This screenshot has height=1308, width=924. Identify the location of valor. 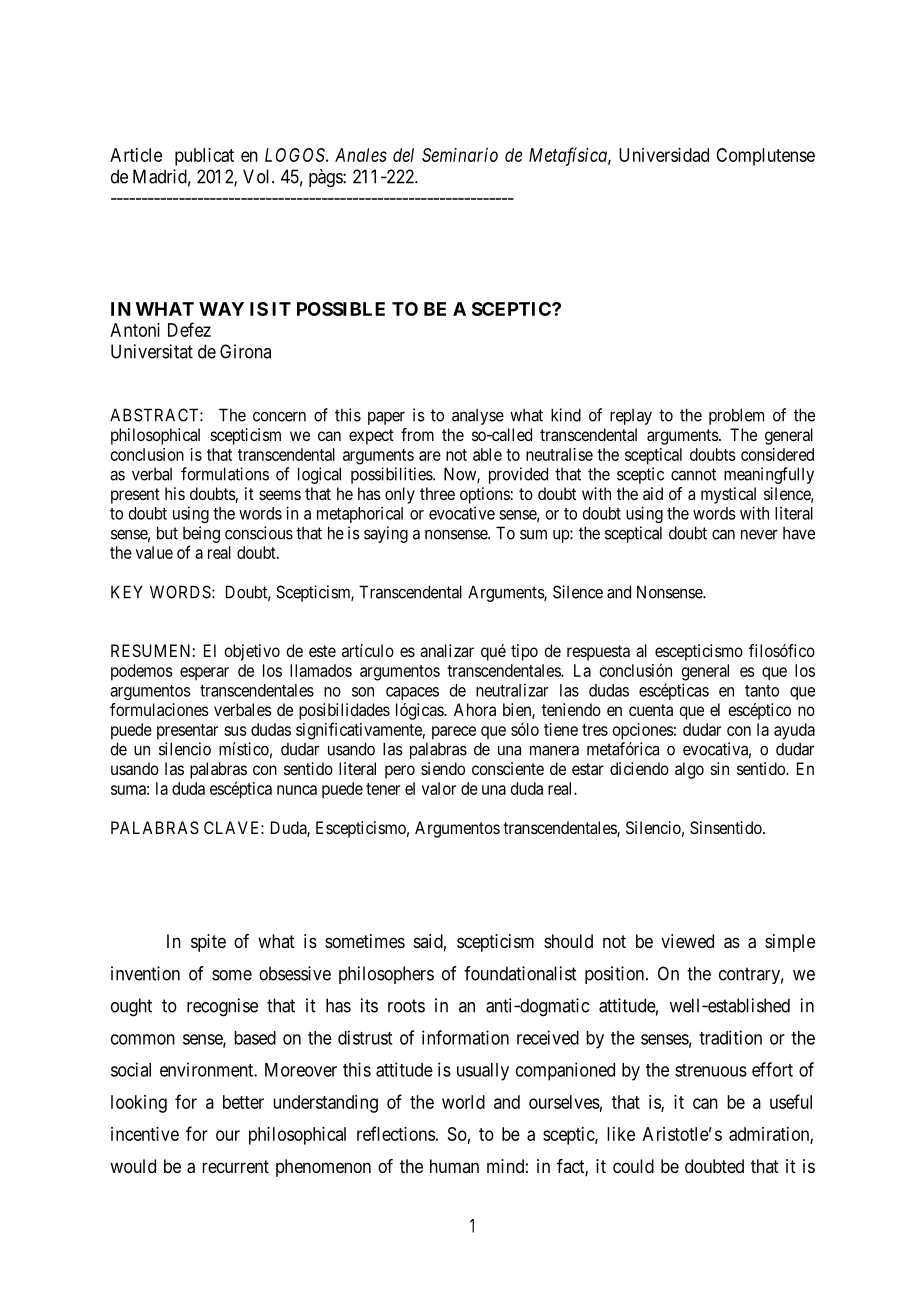
(439, 788).
